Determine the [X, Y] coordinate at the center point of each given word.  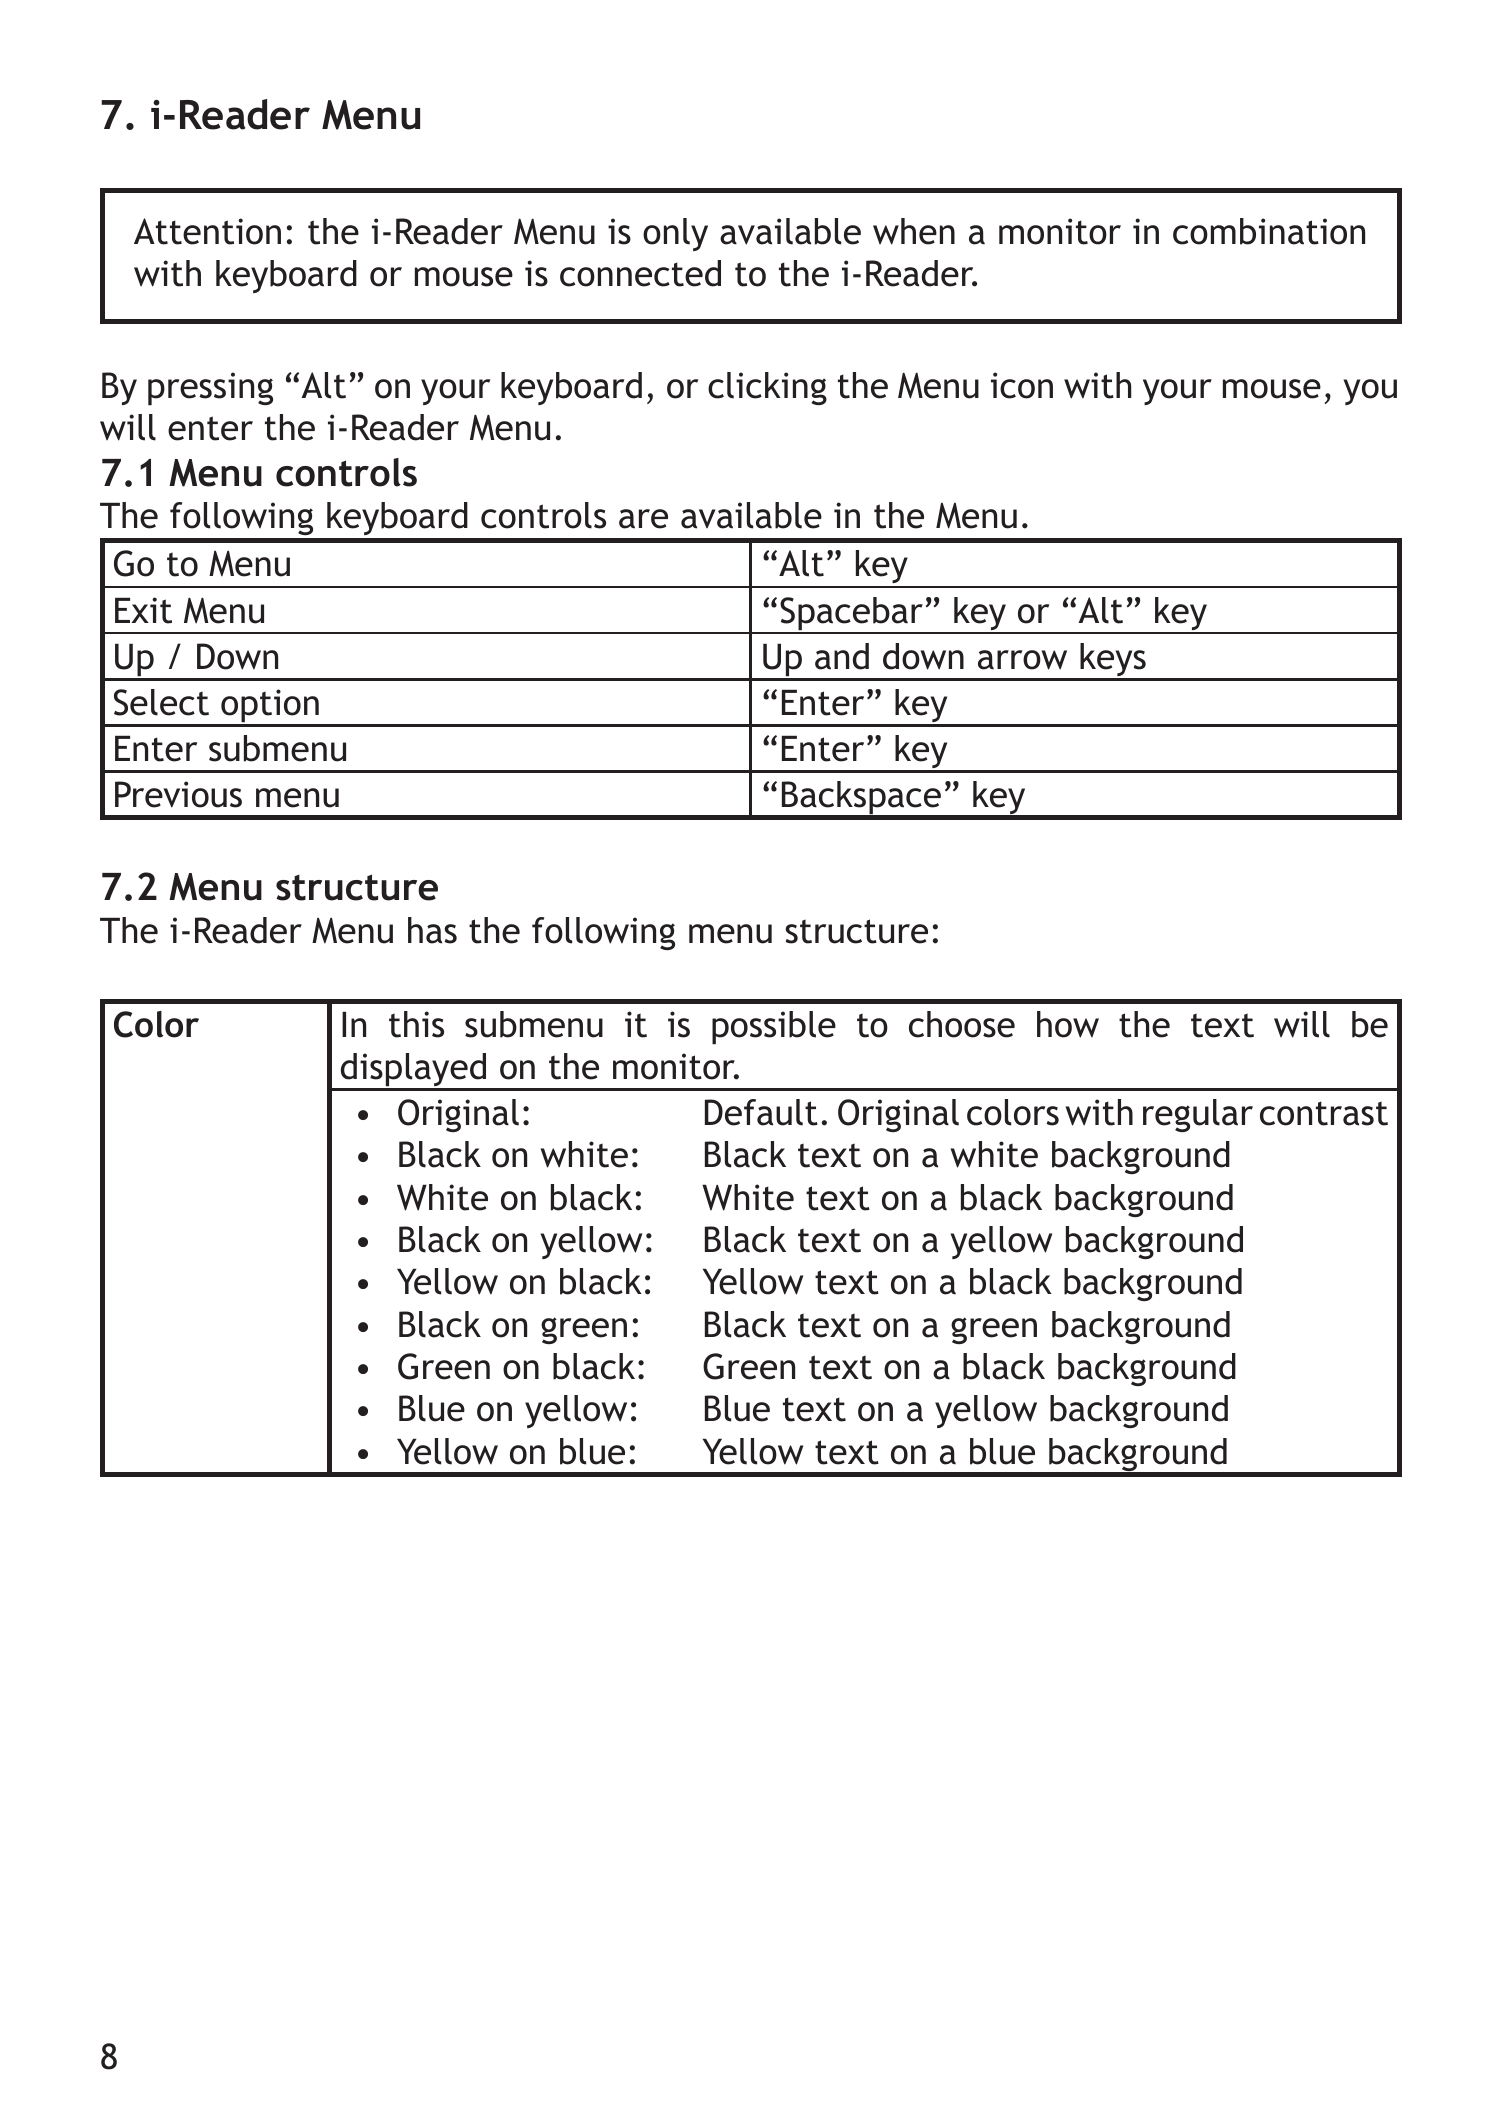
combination [1269, 231]
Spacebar [851, 615]
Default [761, 1112]
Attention [207, 231]
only [675, 234]
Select [161, 702]
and [842, 656]
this [416, 1024]
